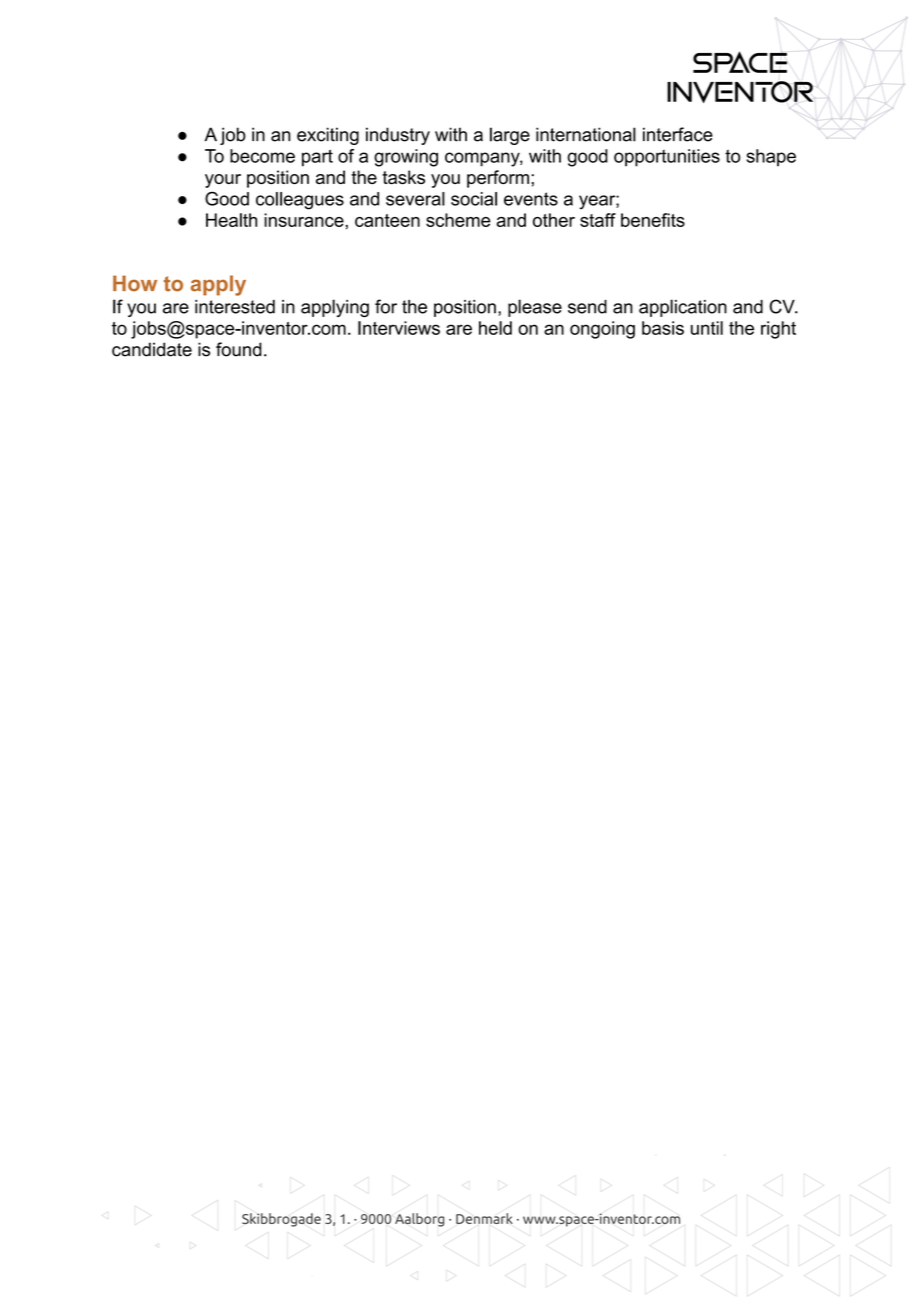 Image resolution: width=924 pixels, height=1307 pixels. I want to click on found, so click(239, 349).
